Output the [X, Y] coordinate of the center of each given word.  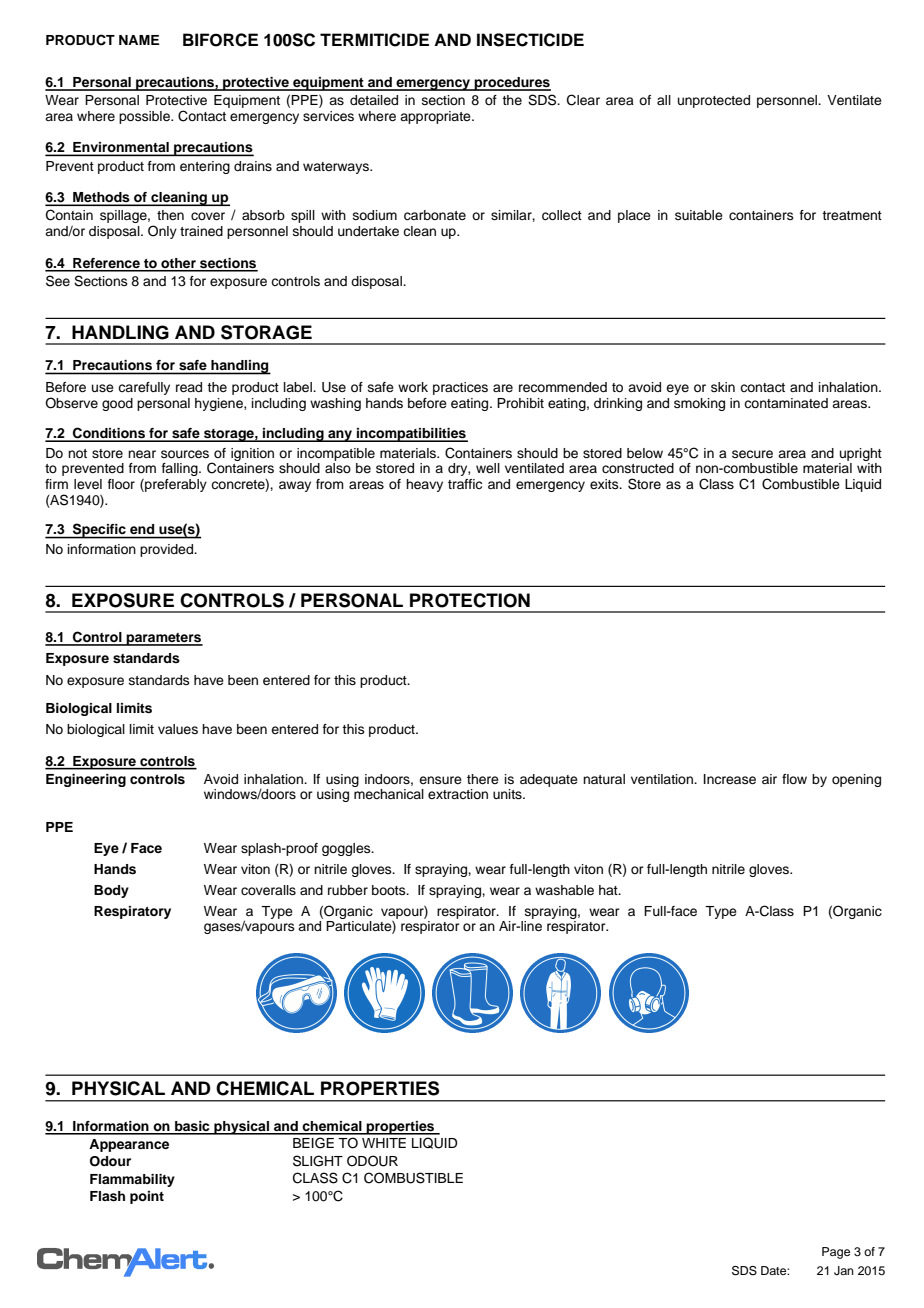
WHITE [384, 1143]
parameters [164, 639]
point [147, 1197]
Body [111, 891]
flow [794, 779]
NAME [139, 40]
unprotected [714, 101]
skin [723, 387]
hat [609, 890]
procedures [512, 84]
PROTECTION [470, 600]
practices [460, 388]
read [189, 387]
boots [390, 890]
